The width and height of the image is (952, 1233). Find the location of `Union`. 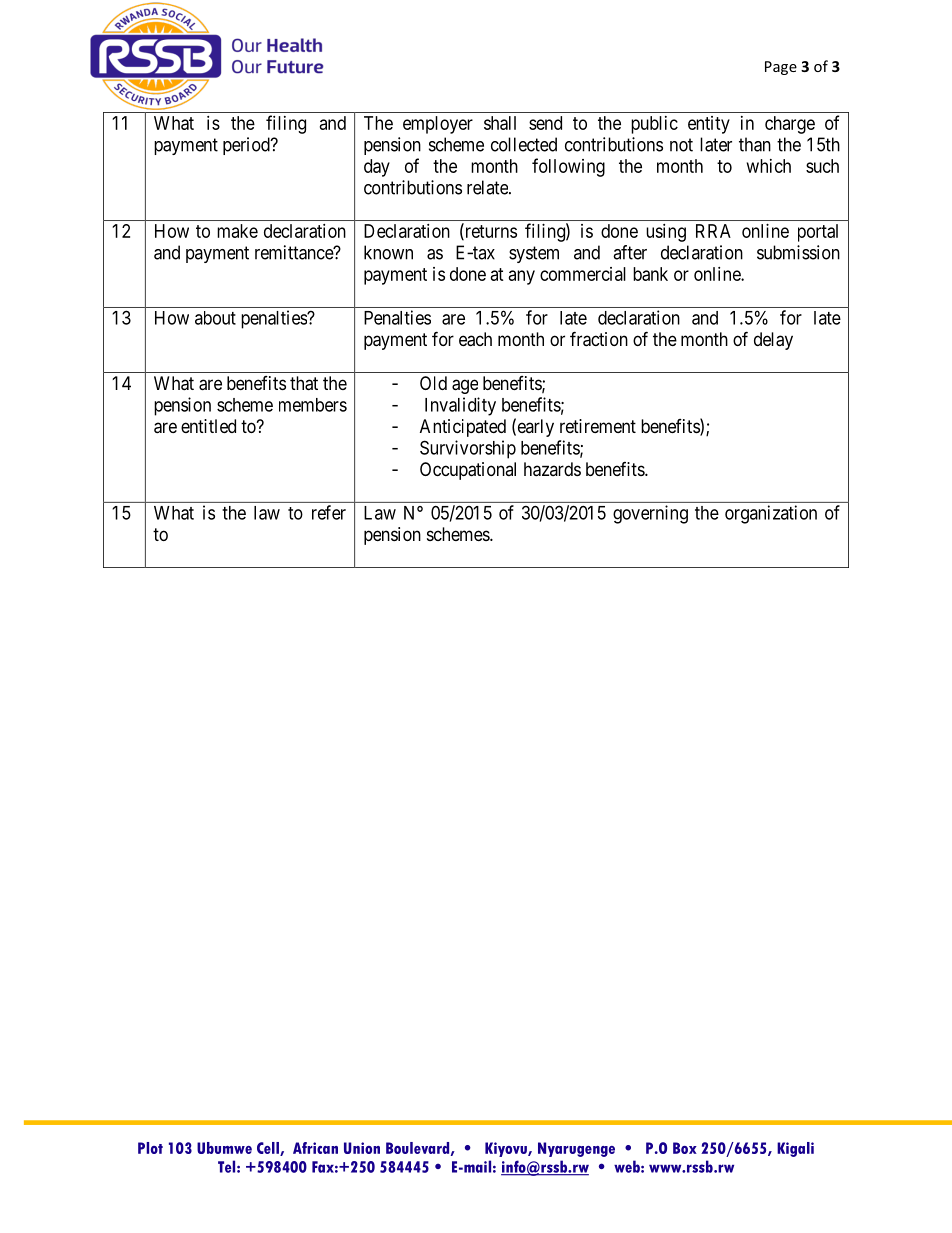

Union is located at coordinates (362, 1148).
